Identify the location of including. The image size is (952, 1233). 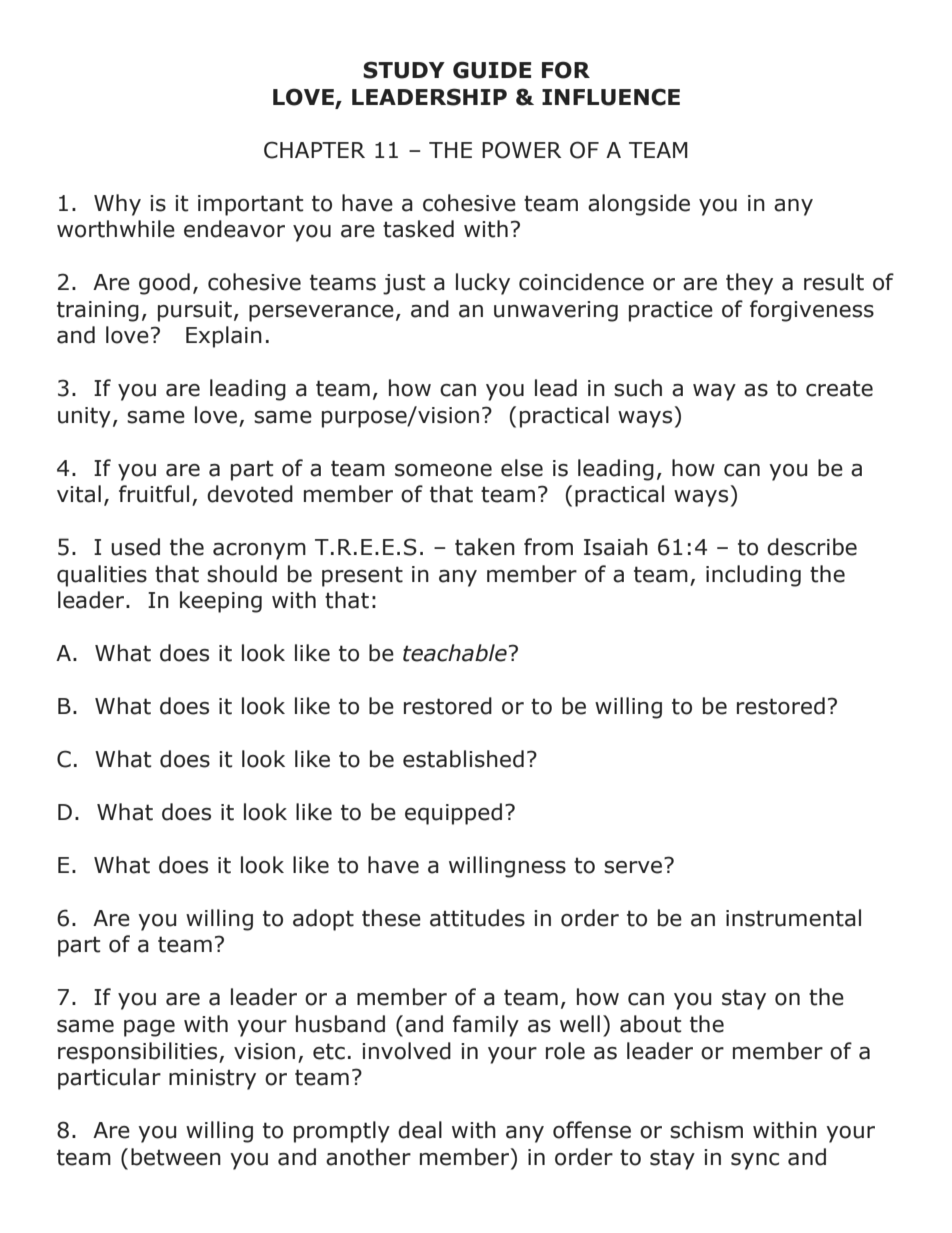
(753, 576).
